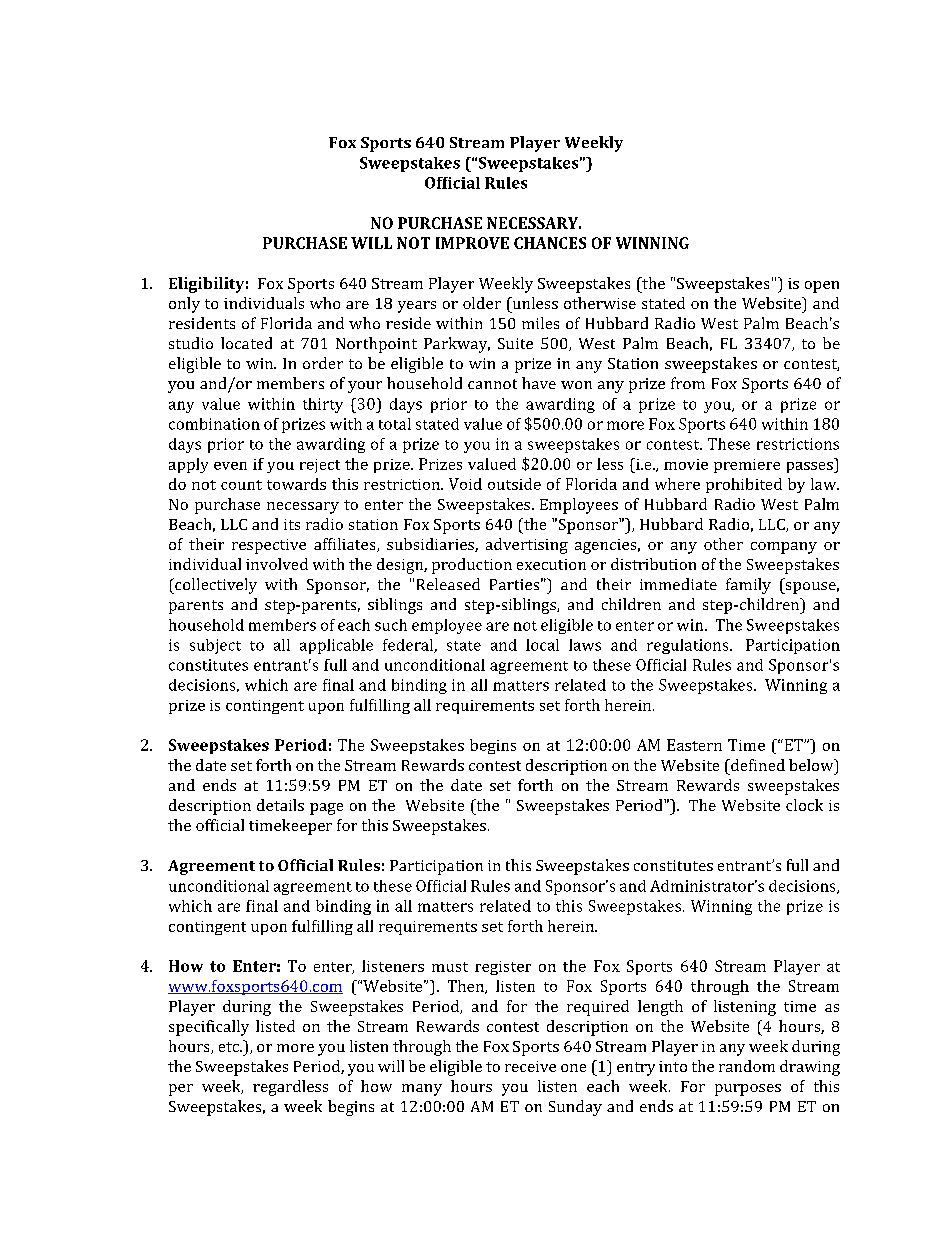 This screenshot has height=1233, width=952. I want to click on subject, so click(215, 646).
